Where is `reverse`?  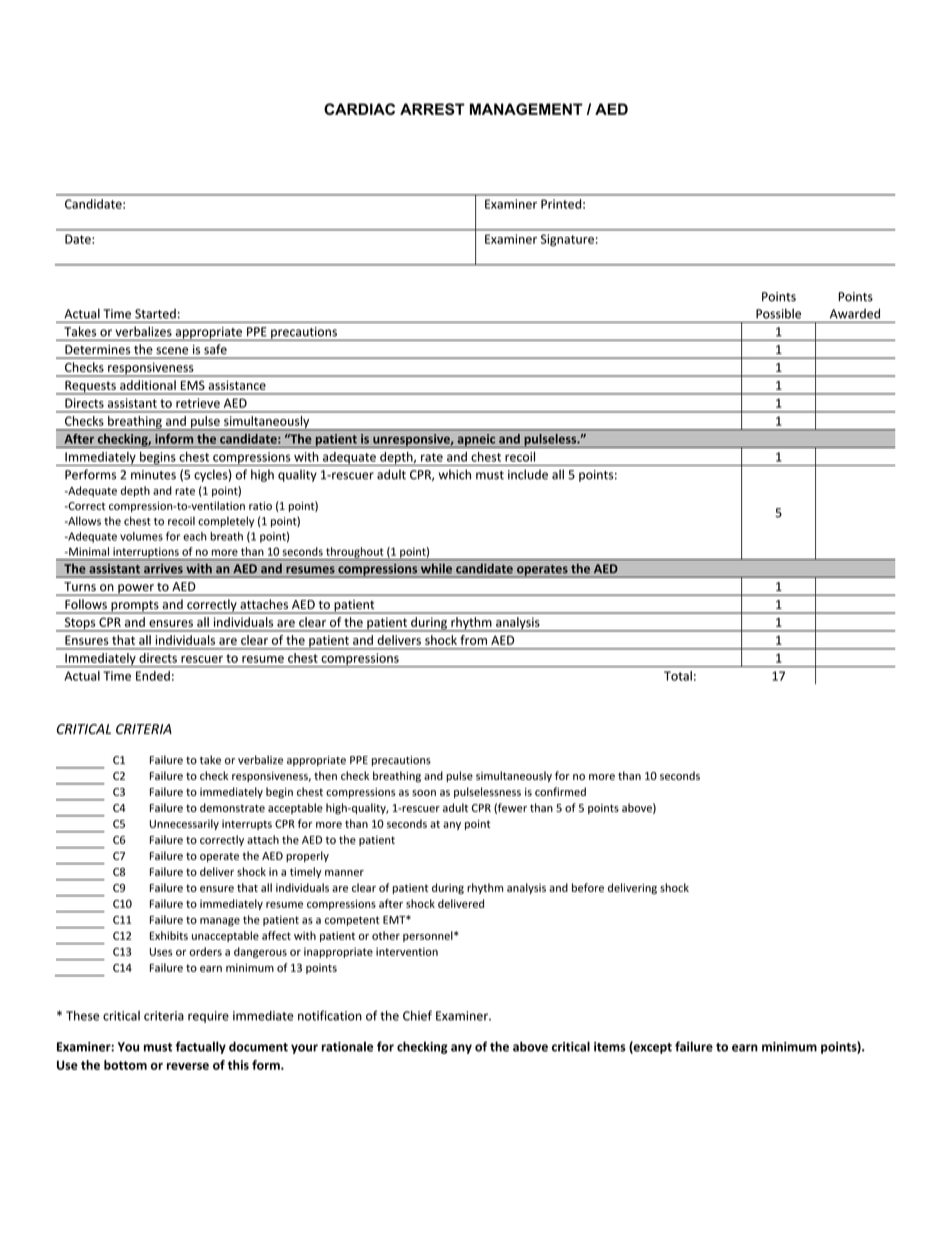
reverse is located at coordinates (188, 1066).
